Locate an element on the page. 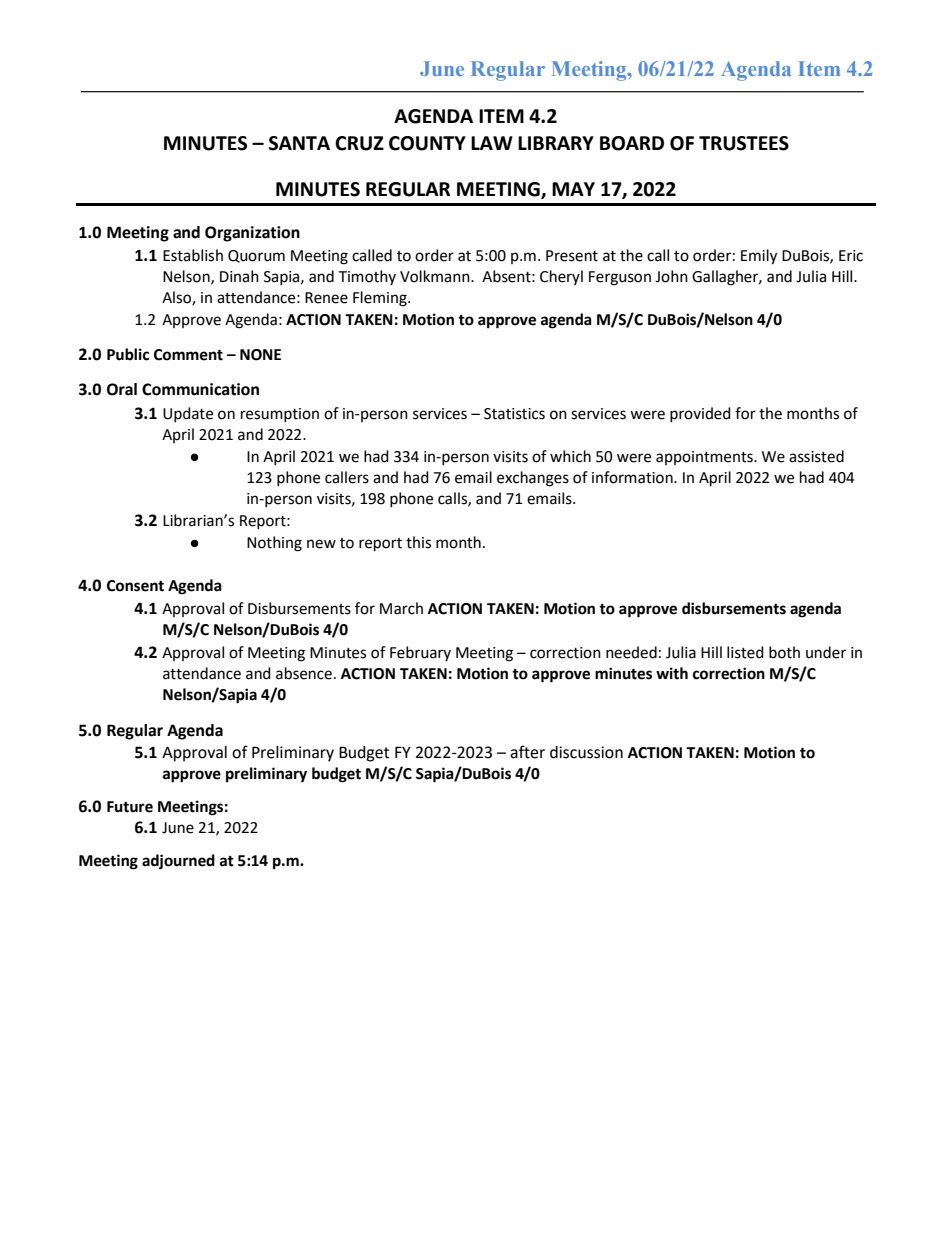 The height and width of the document is (1233, 952). Statistics is located at coordinates (514, 414).
